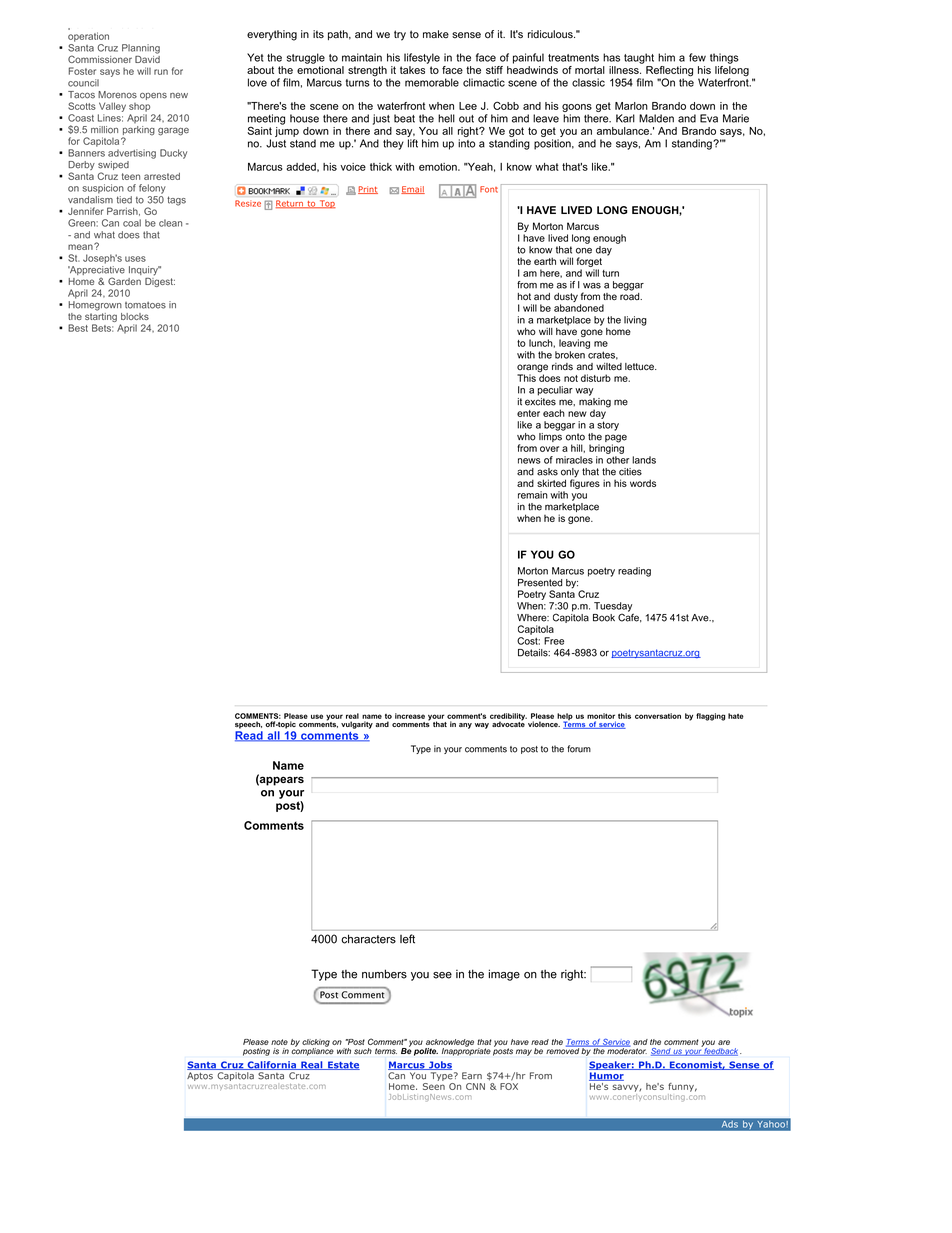  I want to click on Send, so click(662, 1052).
